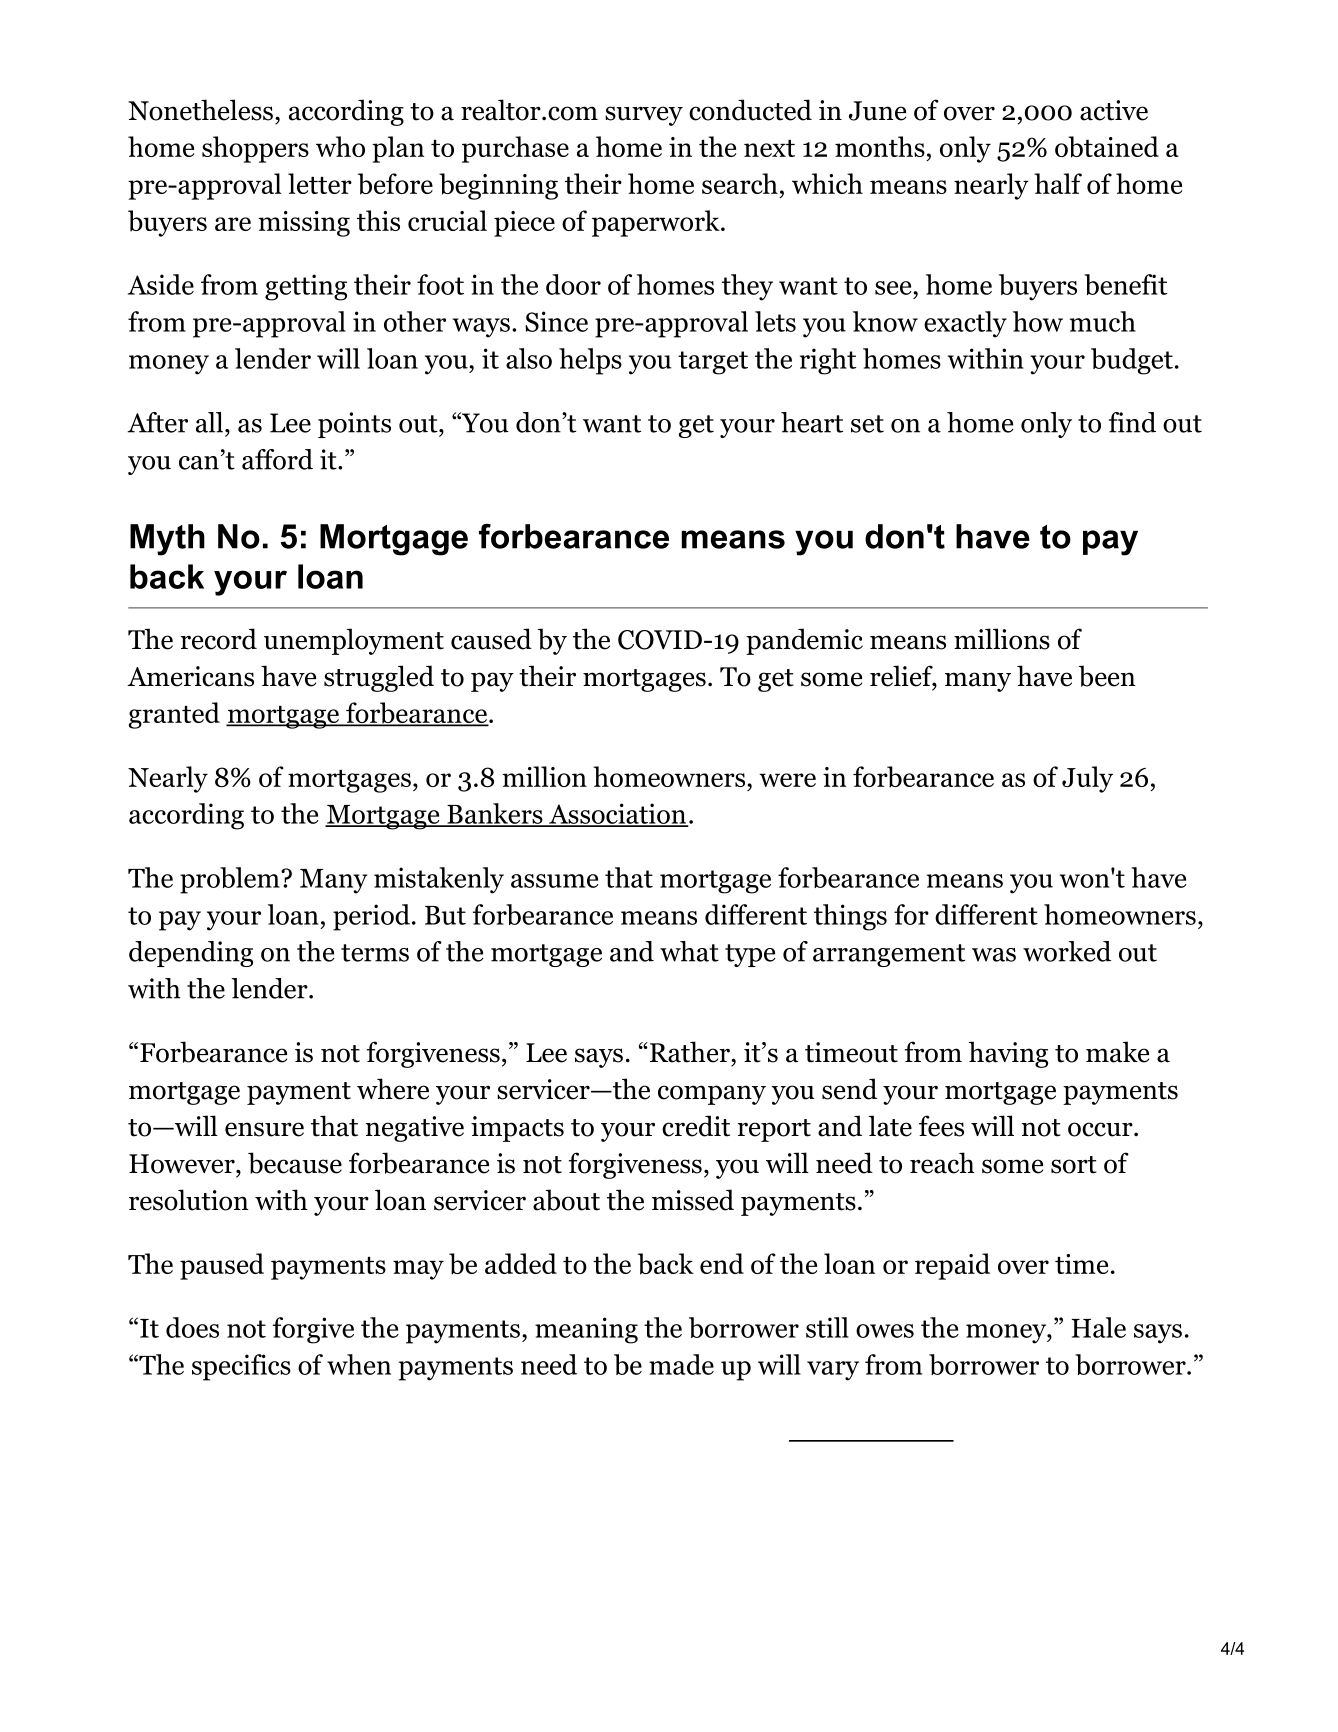 The width and height of the screenshot is (1338, 1732). I want to click on problem, so click(231, 880).
